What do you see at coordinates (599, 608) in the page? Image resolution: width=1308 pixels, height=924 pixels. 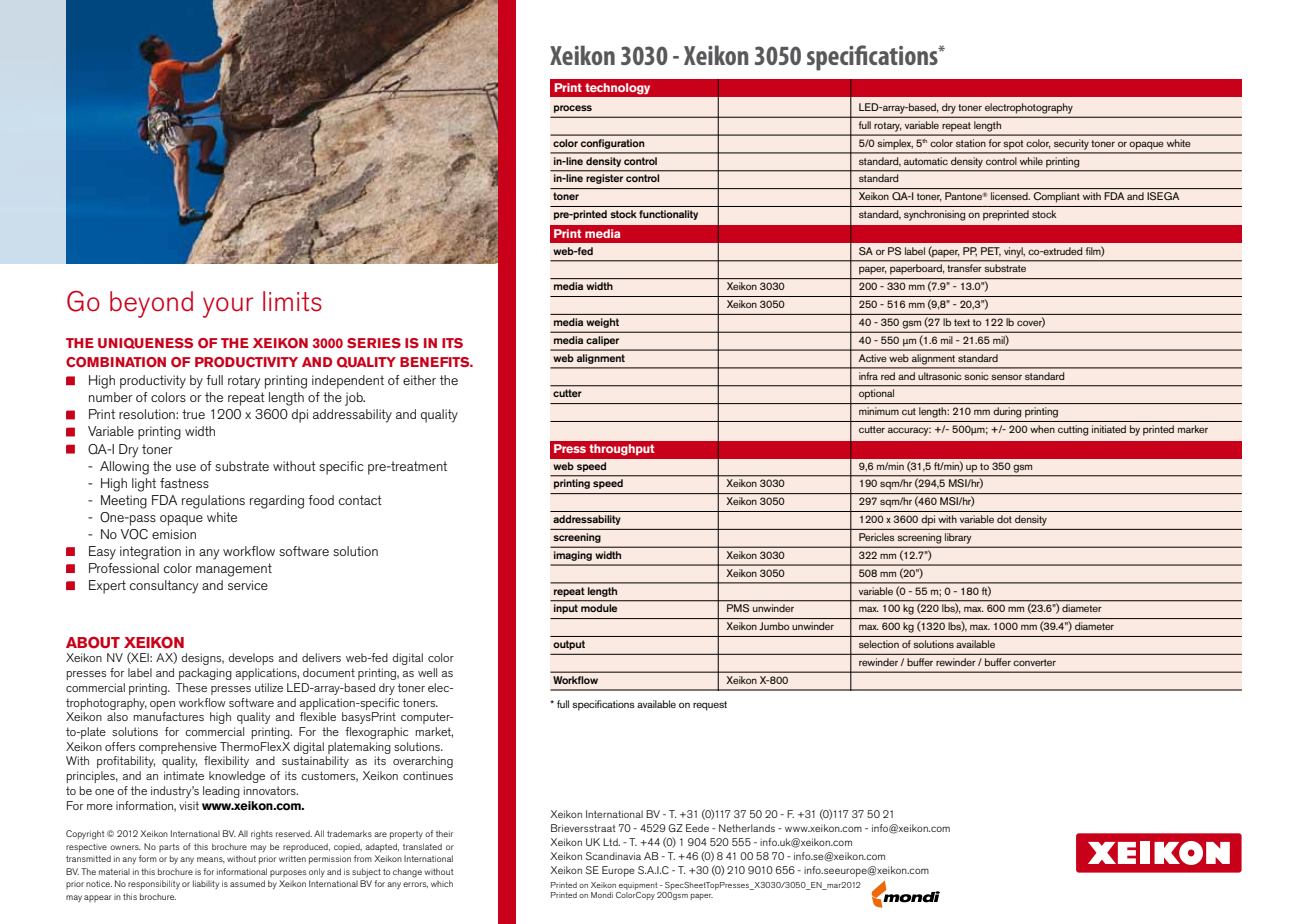 I see `module` at bounding box center [599, 608].
